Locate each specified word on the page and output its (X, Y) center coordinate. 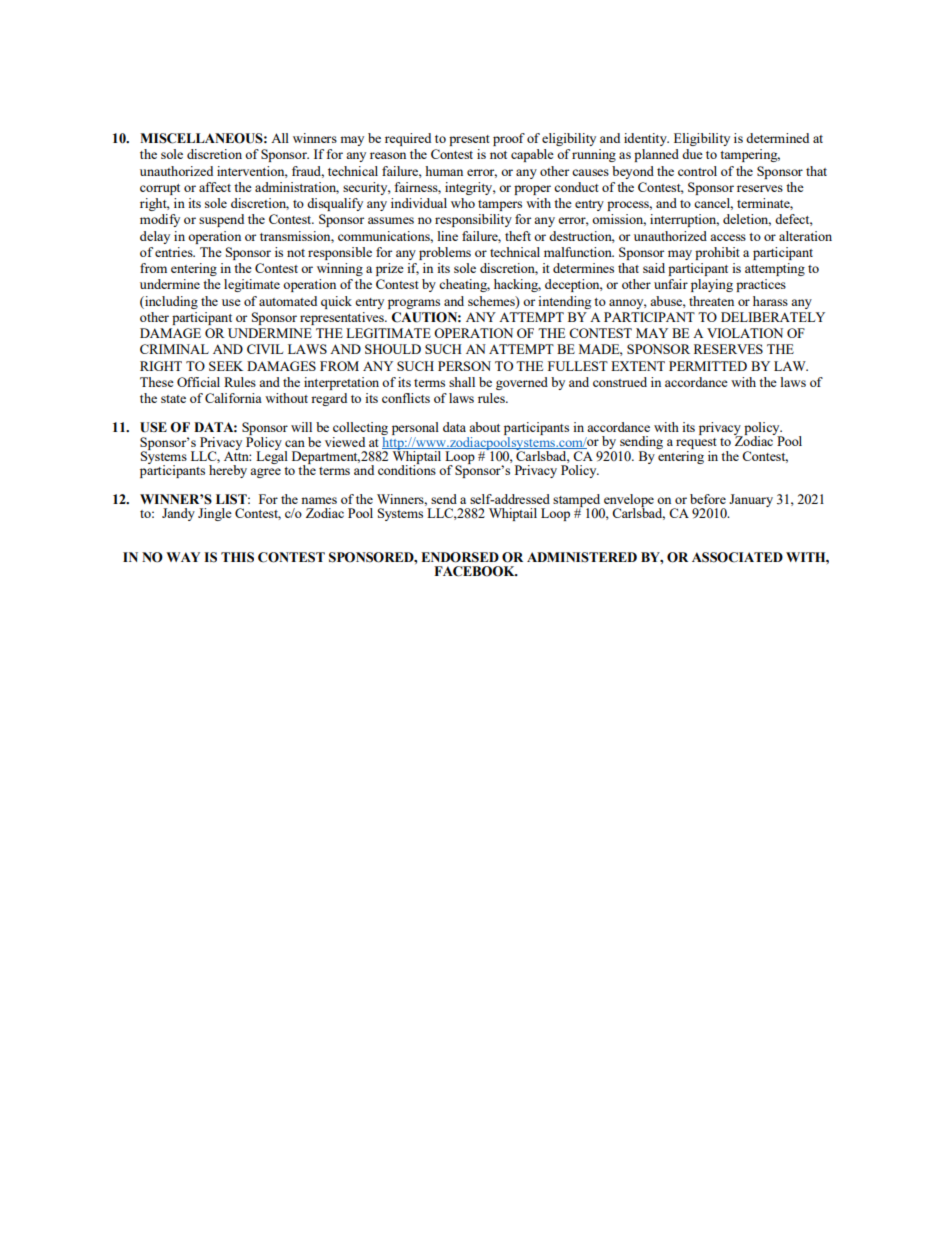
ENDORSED (460, 557)
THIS (237, 557)
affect (215, 187)
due (692, 154)
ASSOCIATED (737, 557)
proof (509, 139)
